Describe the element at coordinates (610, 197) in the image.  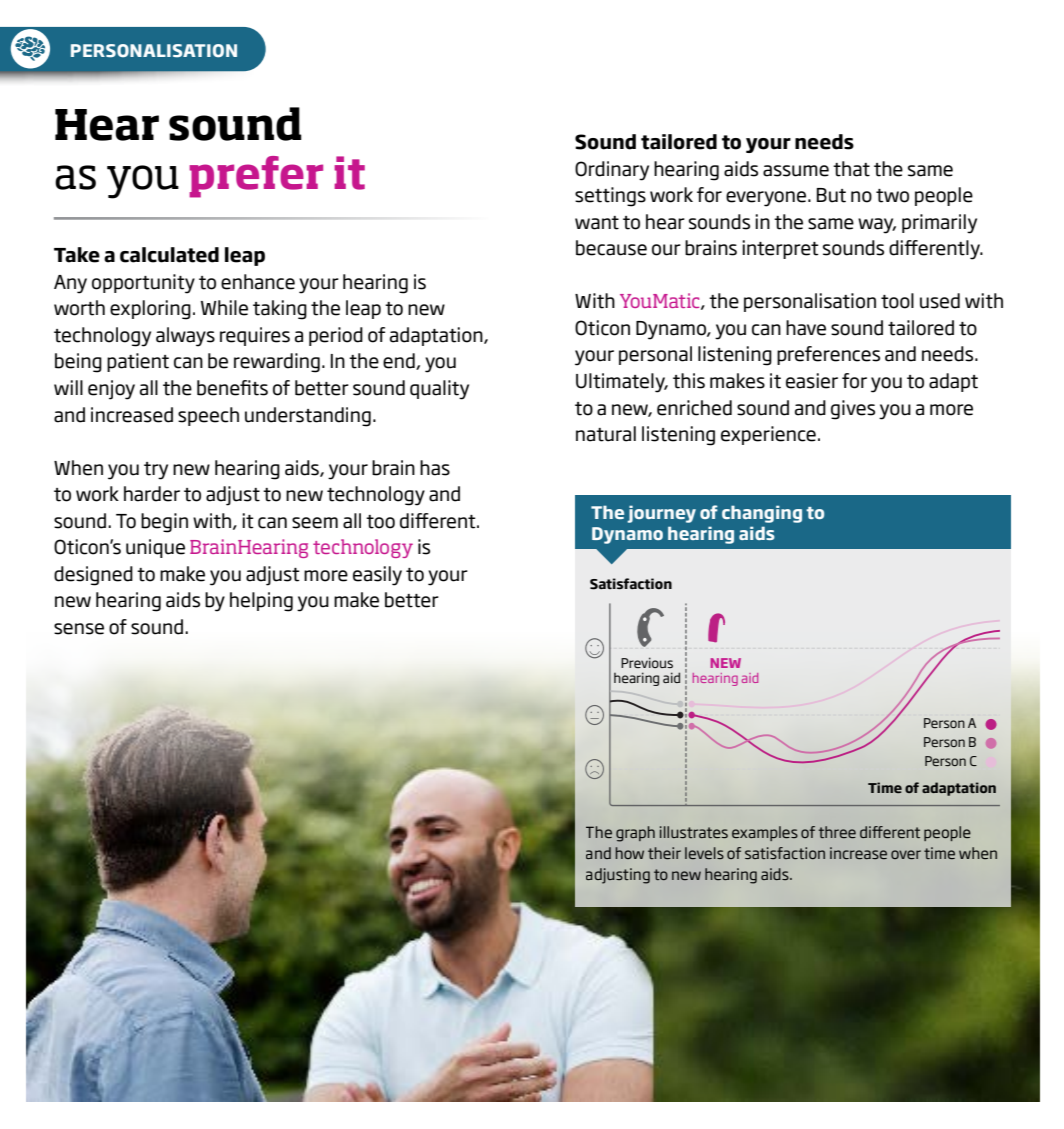
I see `settings` at that location.
